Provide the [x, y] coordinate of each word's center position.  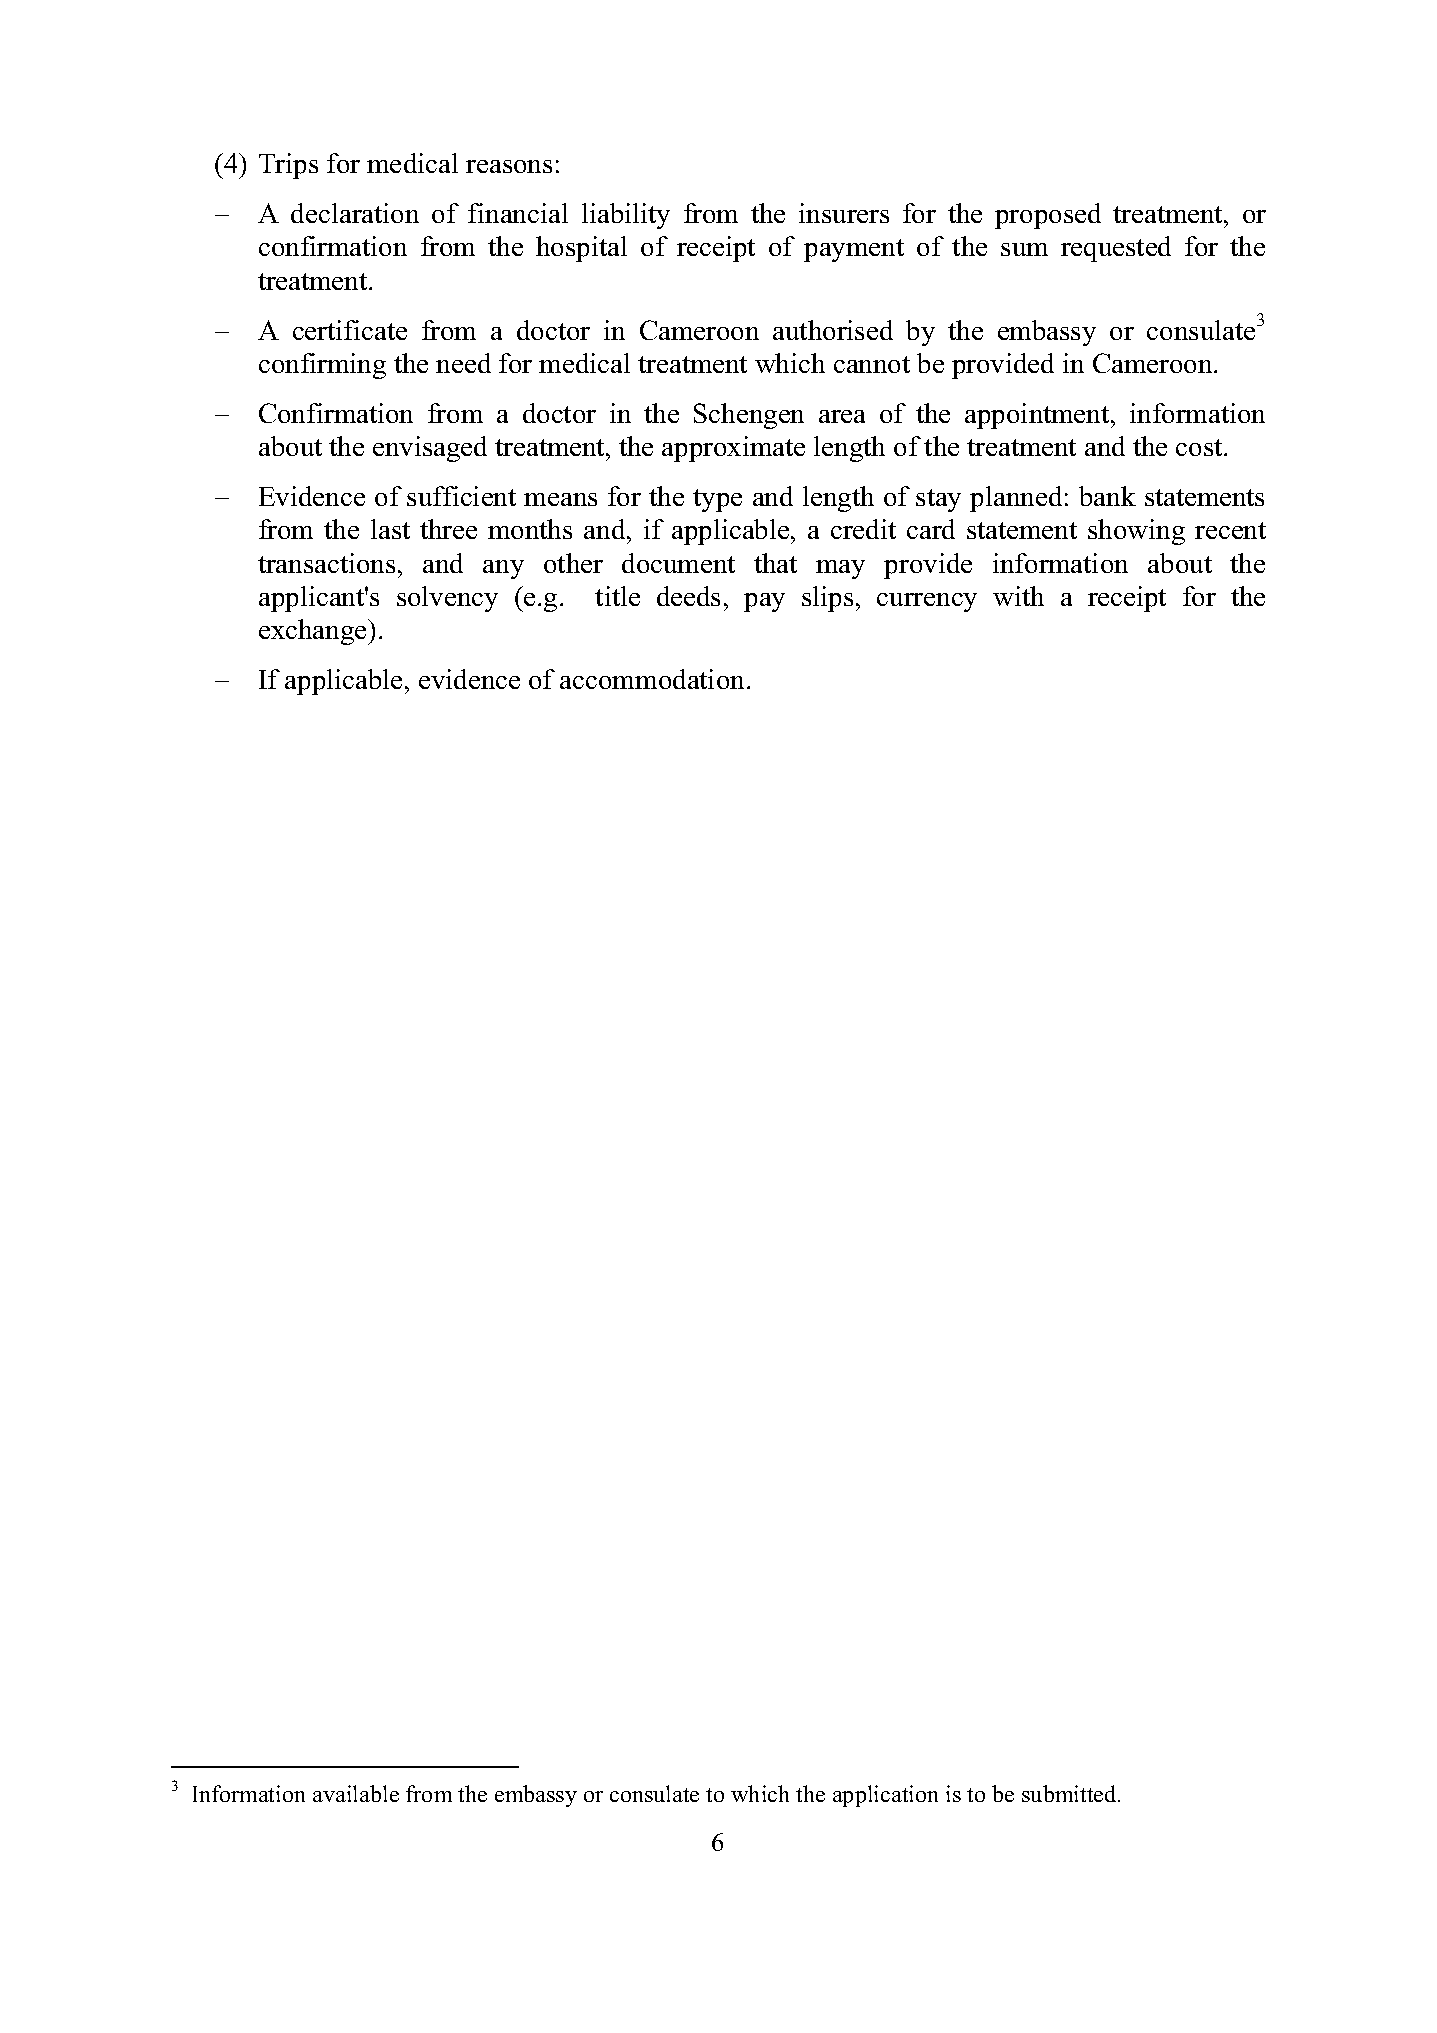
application [885, 1796]
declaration [355, 213]
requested [1116, 249]
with [1018, 596]
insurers [844, 213]
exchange [314, 632]
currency [927, 602]
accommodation [652, 679]
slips [827, 599]
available [356, 1793]
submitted [1070, 1793]
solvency [447, 599]
